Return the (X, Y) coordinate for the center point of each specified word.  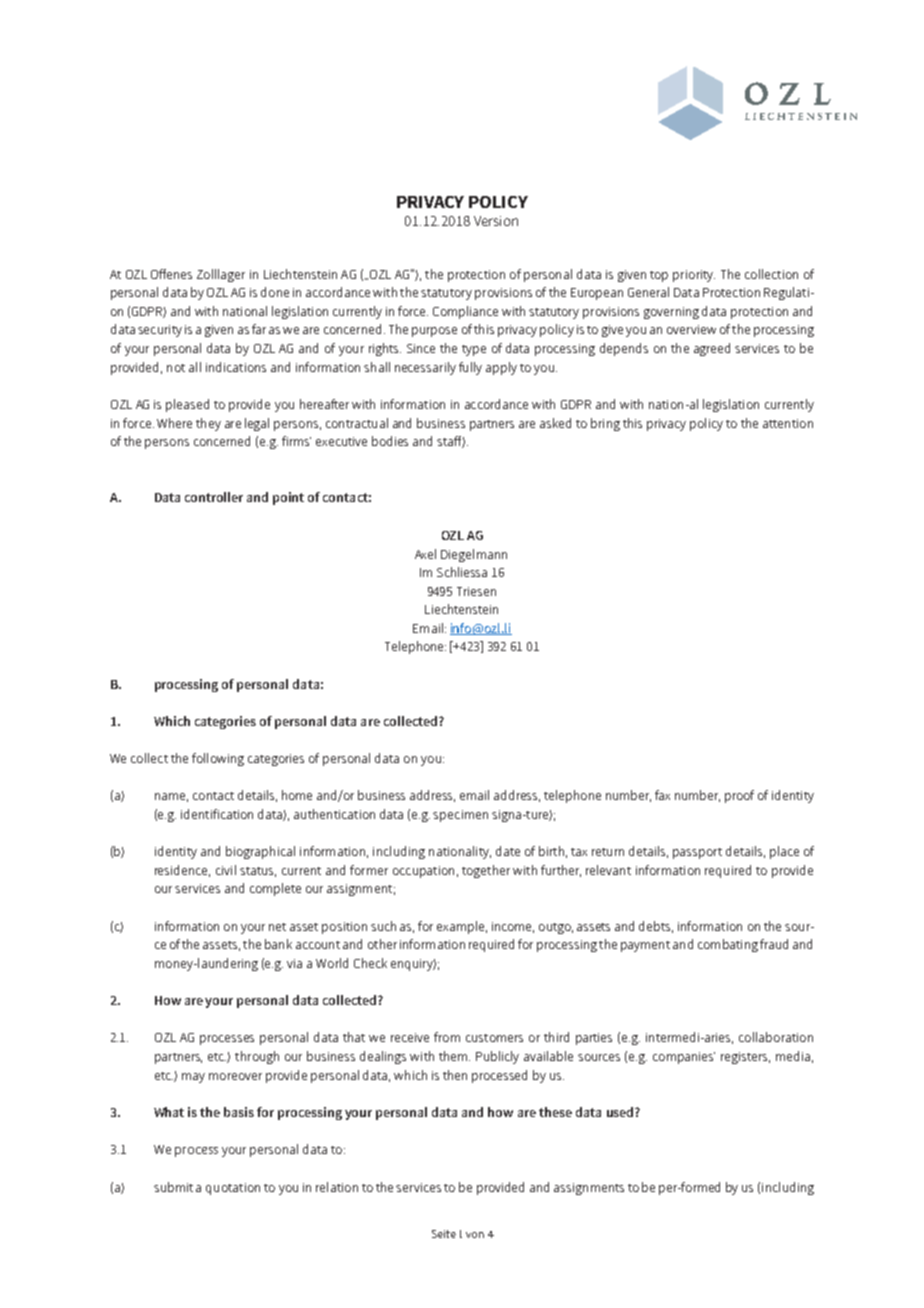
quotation (233, 1189)
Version (496, 221)
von (475, 1235)
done (275, 292)
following (218, 759)
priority (694, 276)
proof (739, 796)
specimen (460, 816)
